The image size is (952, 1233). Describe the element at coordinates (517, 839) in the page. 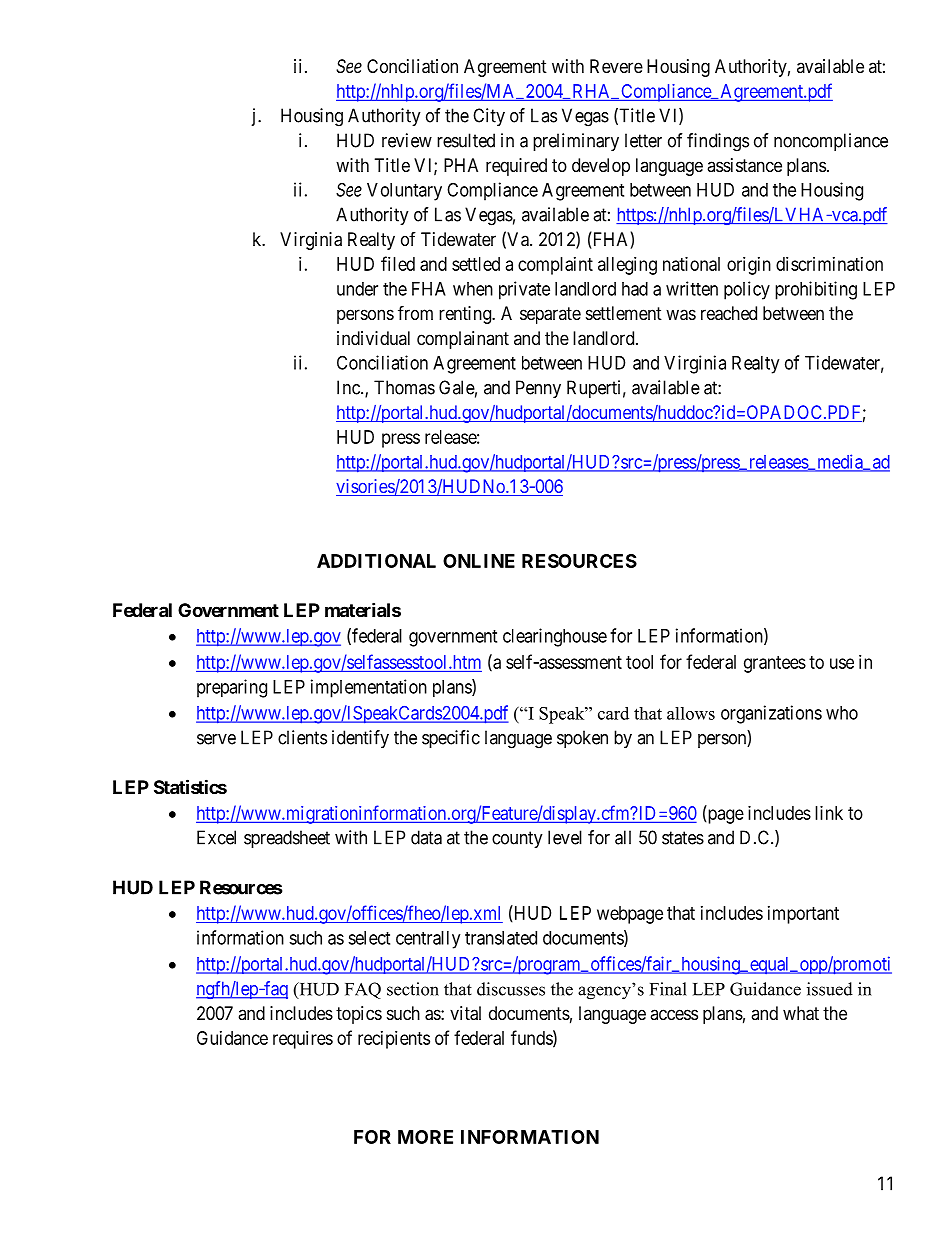

I see `county` at that location.
